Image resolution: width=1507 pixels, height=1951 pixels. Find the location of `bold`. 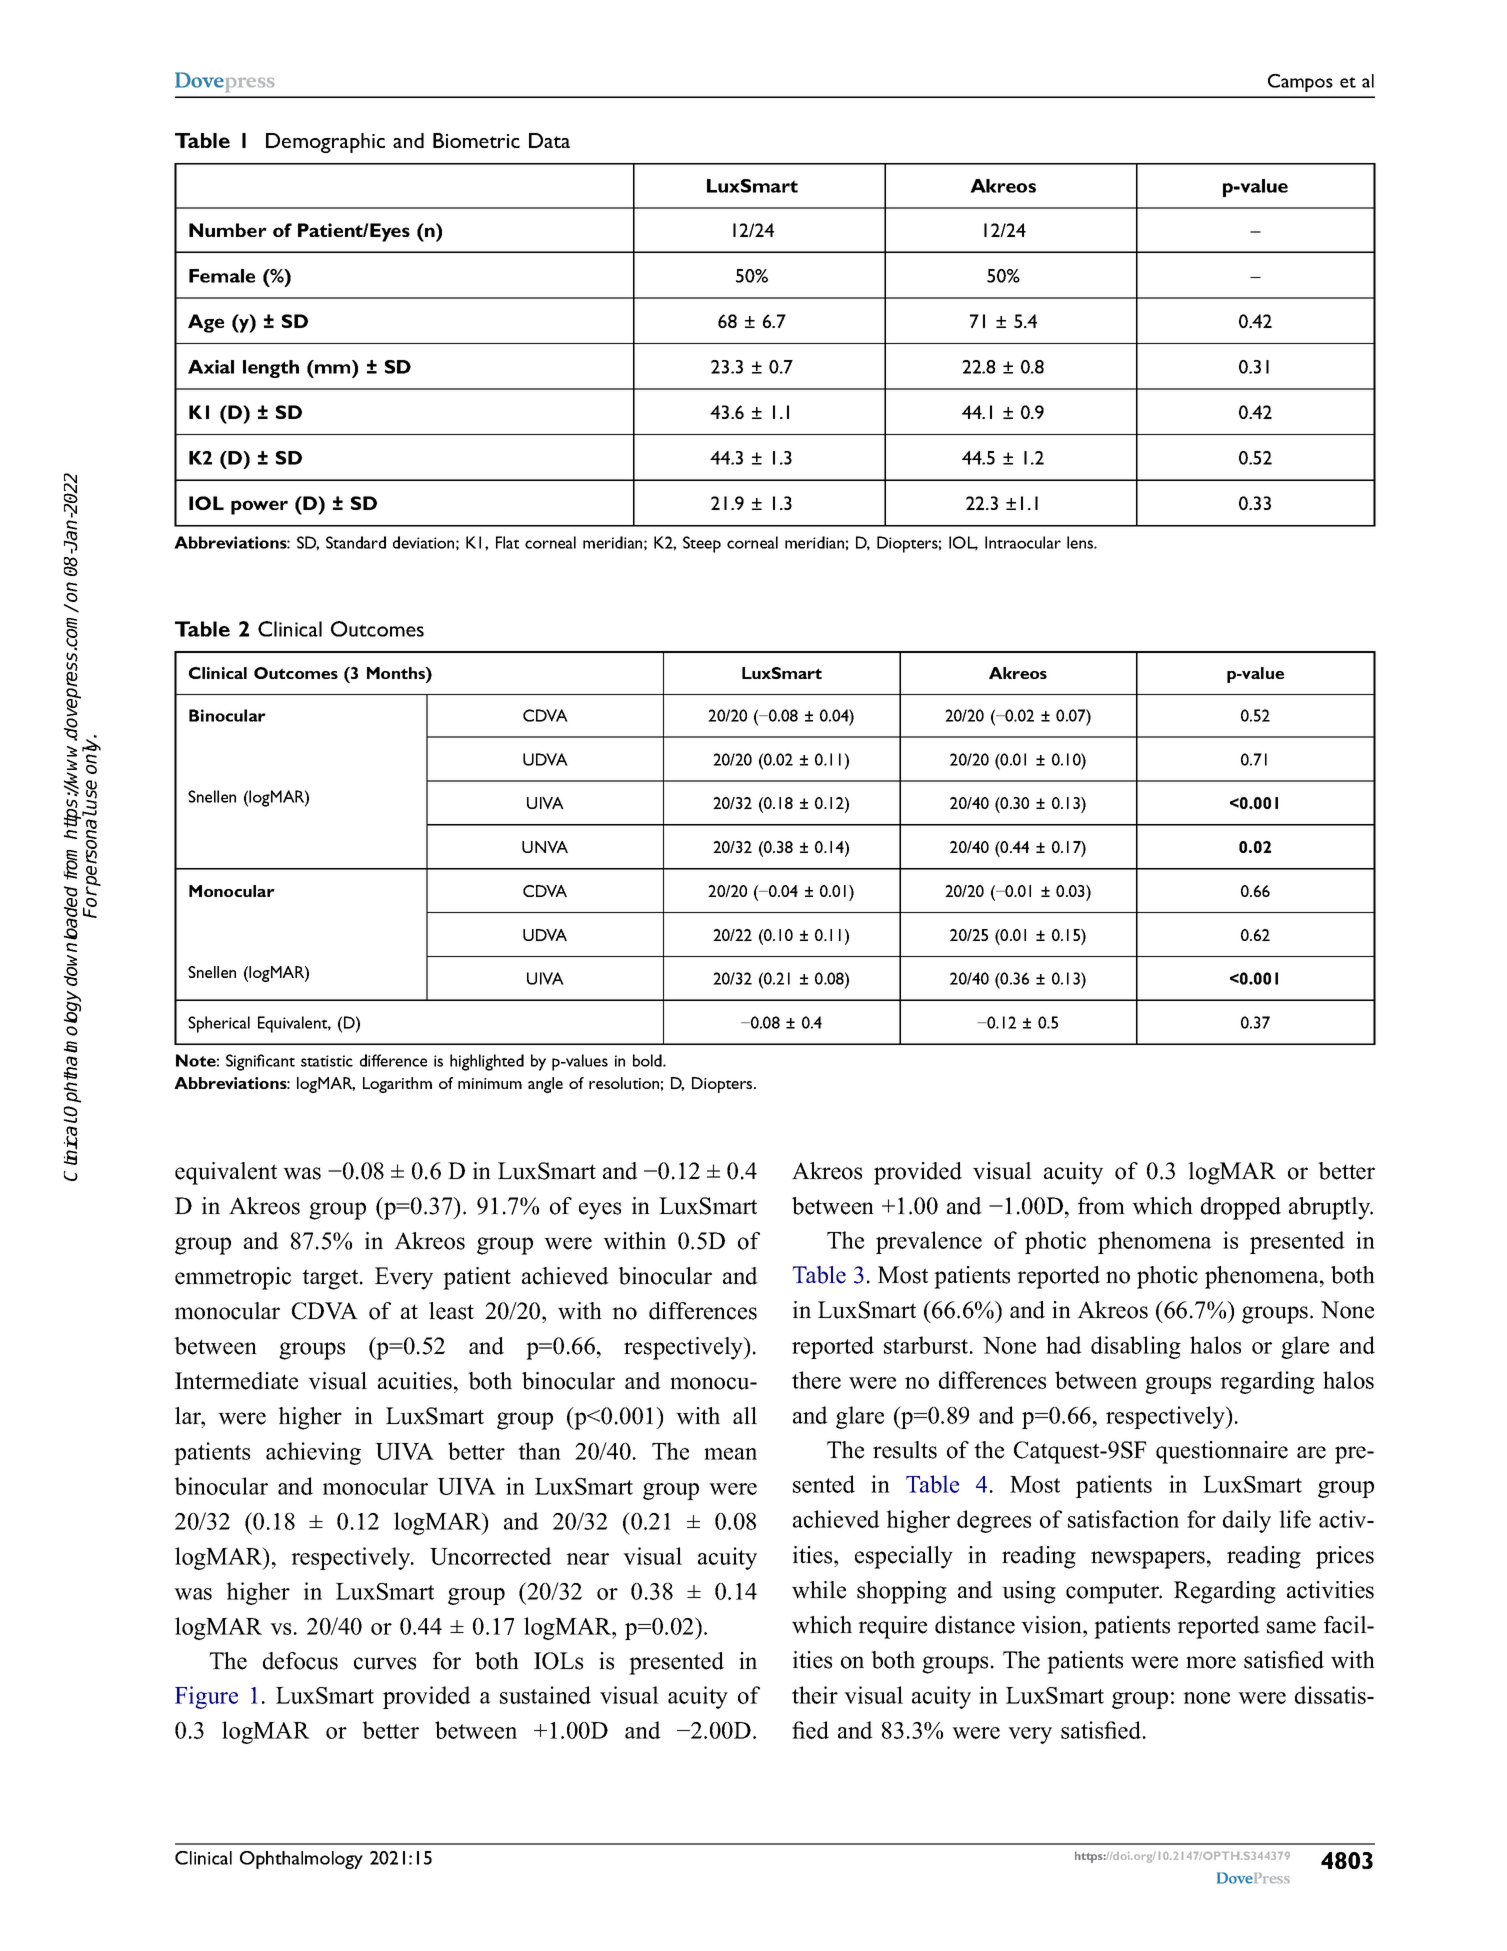

bold is located at coordinates (648, 1060).
